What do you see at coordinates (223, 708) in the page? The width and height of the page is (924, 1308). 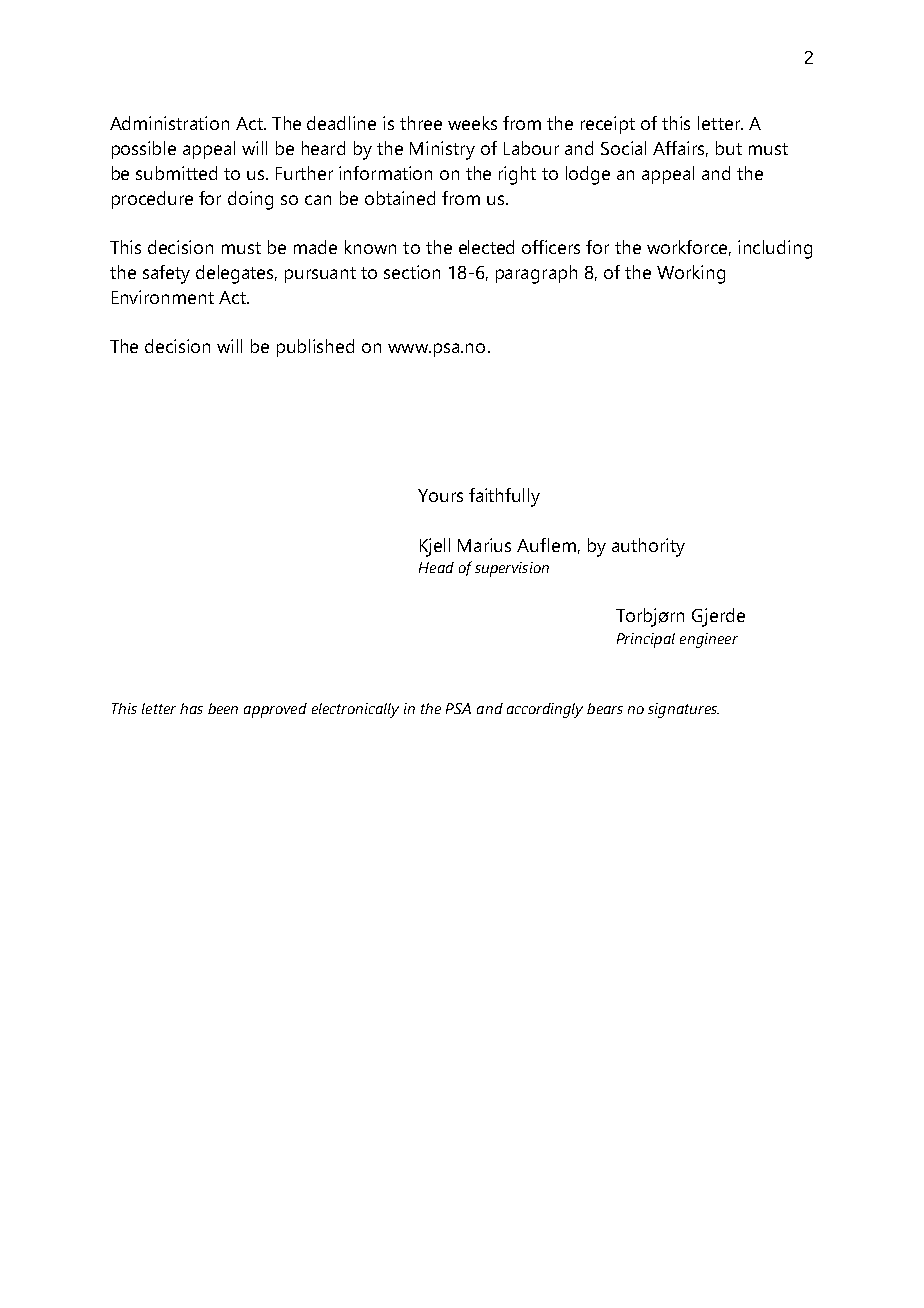 I see `been` at bounding box center [223, 708].
